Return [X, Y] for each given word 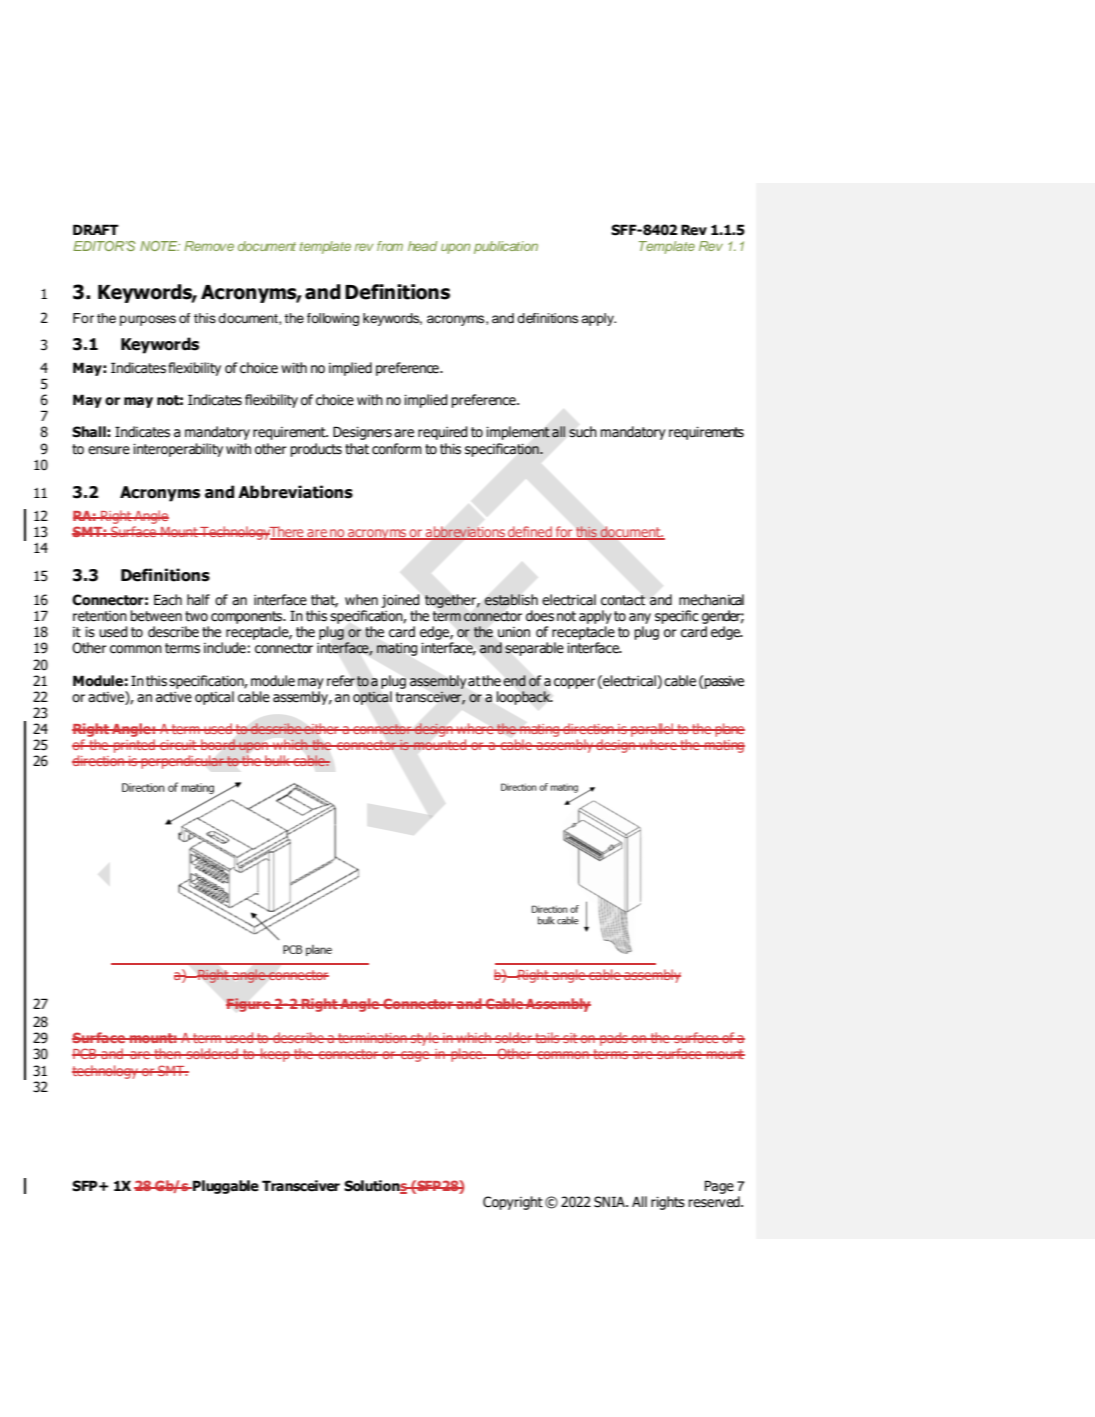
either [321, 729]
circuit [178, 745]
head [423, 246]
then [167, 1053]
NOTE [160, 246]
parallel [652, 730]
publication [506, 247]
